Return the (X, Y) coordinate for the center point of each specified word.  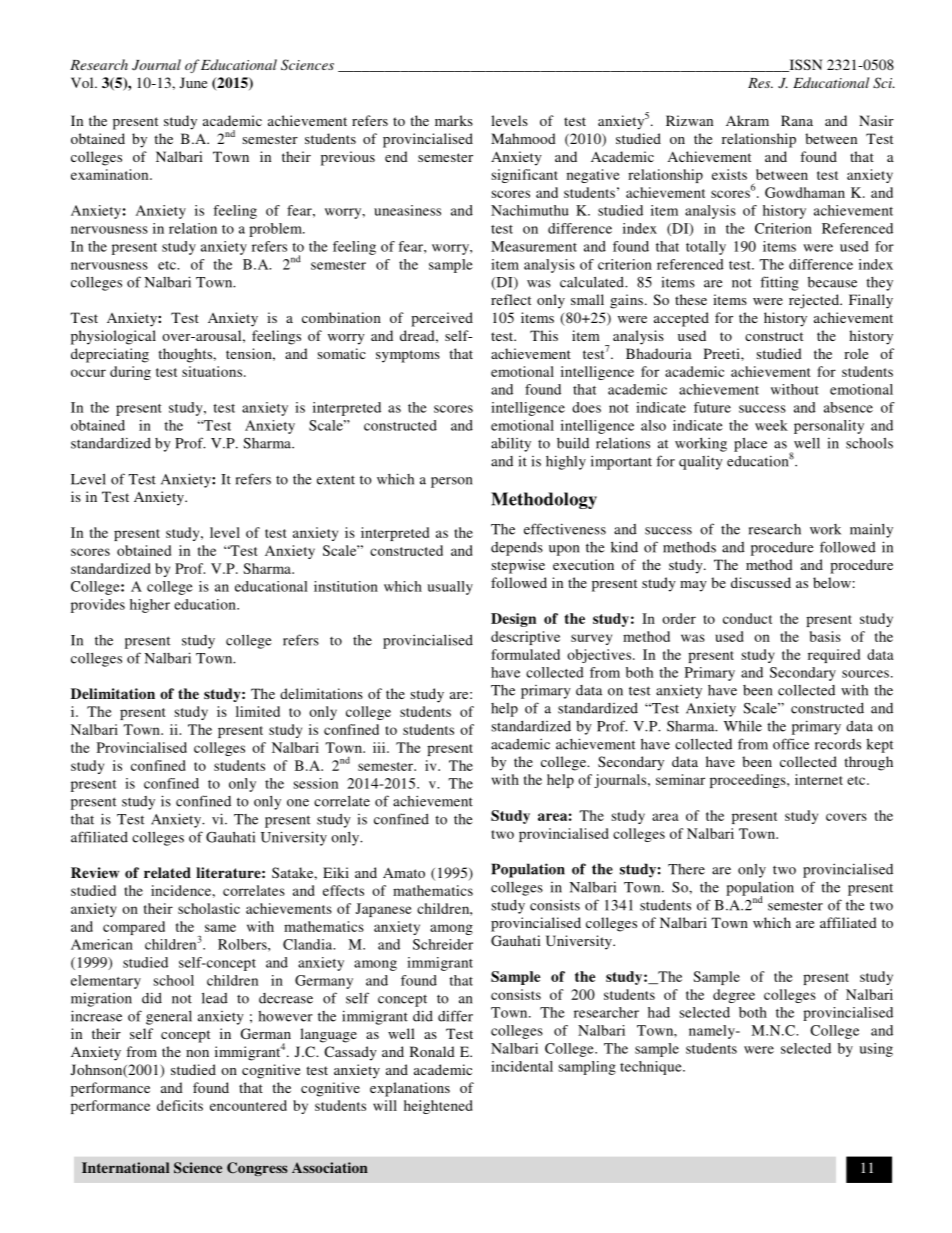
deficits (180, 1105)
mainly (871, 531)
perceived (442, 319)
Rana (797, 120)
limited (258, 711)
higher (150, 606)
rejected (815, 301)
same (220, 928)
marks (454, 120)
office (791, 744)
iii (380, 747)
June (193, 82)
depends (517, 549)
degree (734, 996)
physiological (113, 337)
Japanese (384, 910)
